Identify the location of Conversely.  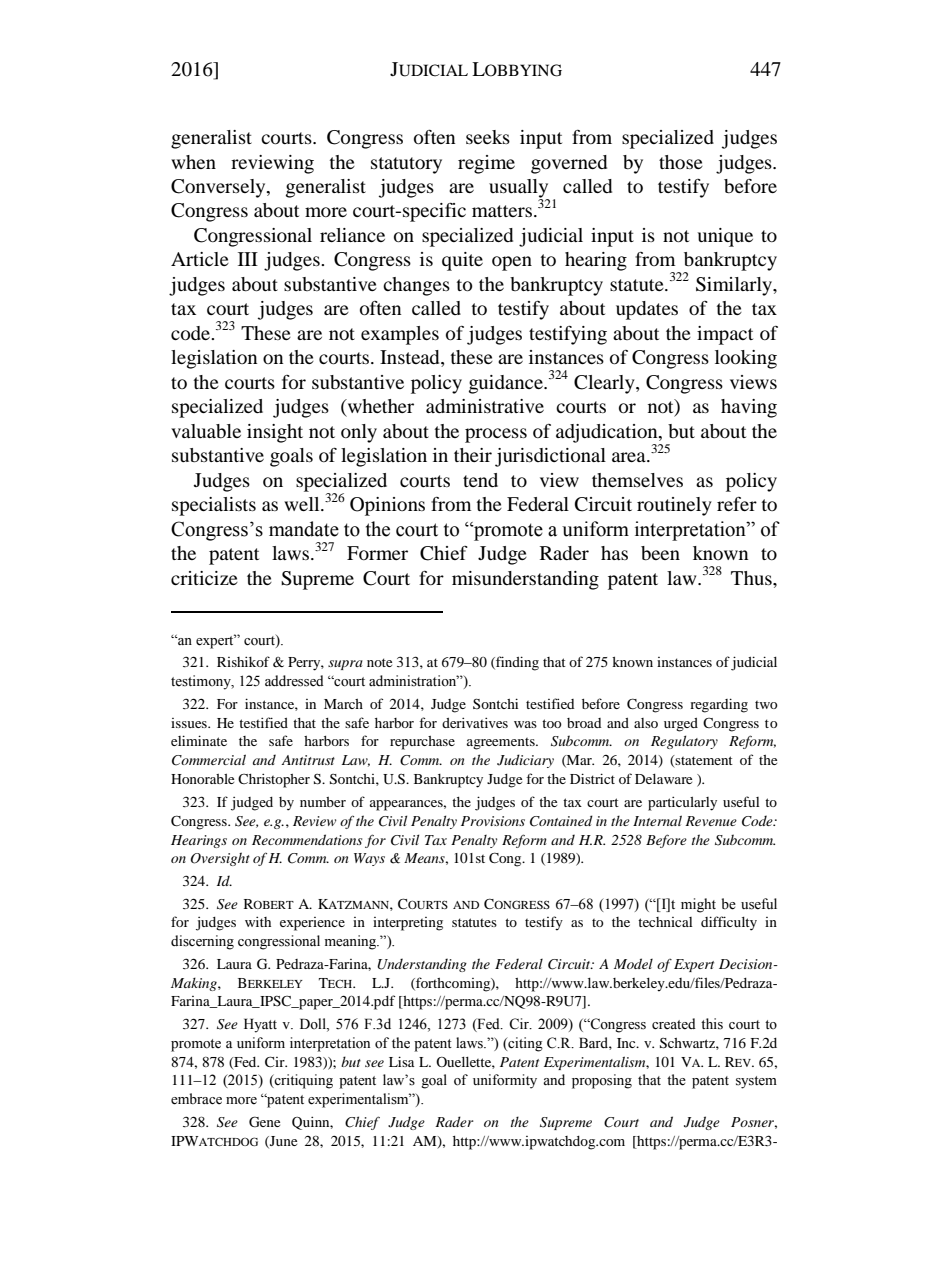
(219, 188).
